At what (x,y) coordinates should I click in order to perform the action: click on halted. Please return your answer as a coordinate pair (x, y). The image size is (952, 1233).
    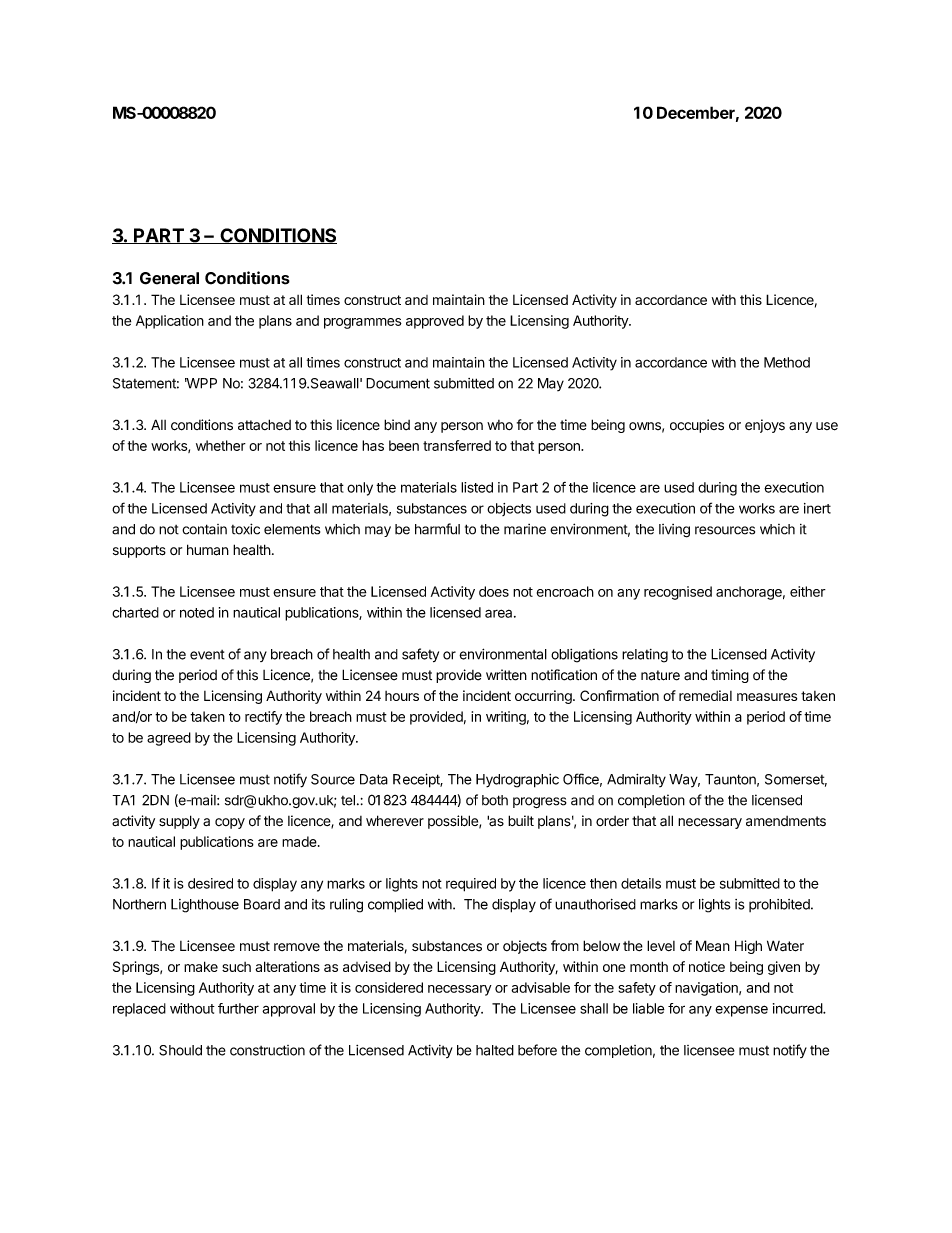
    Looking at the image, I should click on (495, 1050).
